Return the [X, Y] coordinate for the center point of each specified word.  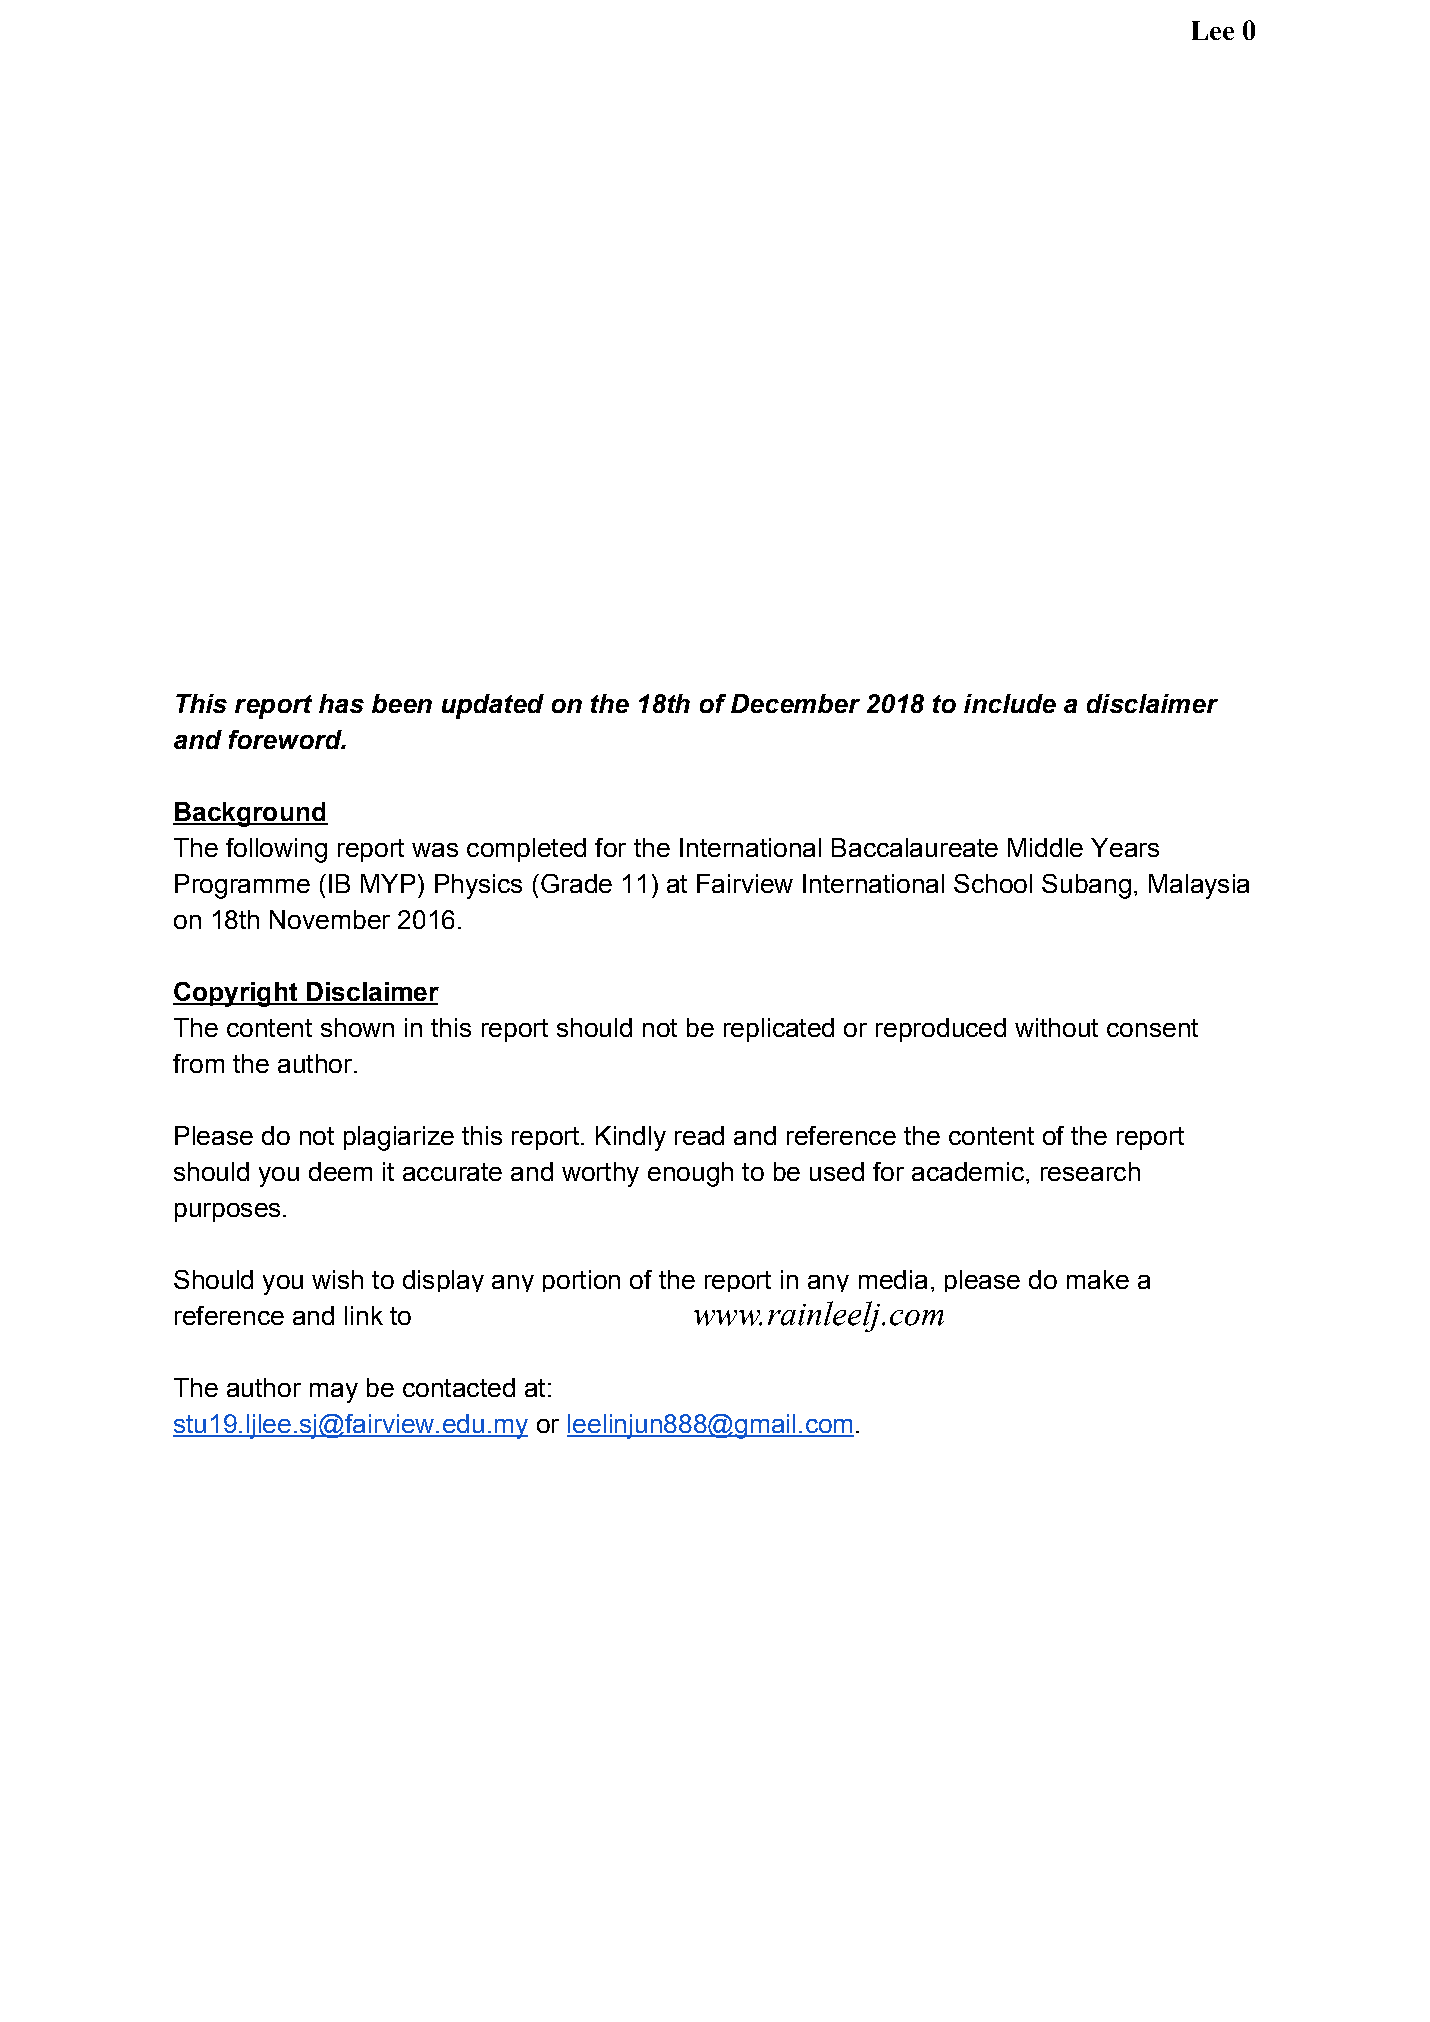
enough [690, 1174]
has [341, 703]
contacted [459, 1387]
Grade [575, 883]
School [993, 883]
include [1010, 703]
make [1098, 1279]
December [795, 703]
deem [340, 1171]
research [1090, 1171]
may [334, 1393]
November [330, 919]
